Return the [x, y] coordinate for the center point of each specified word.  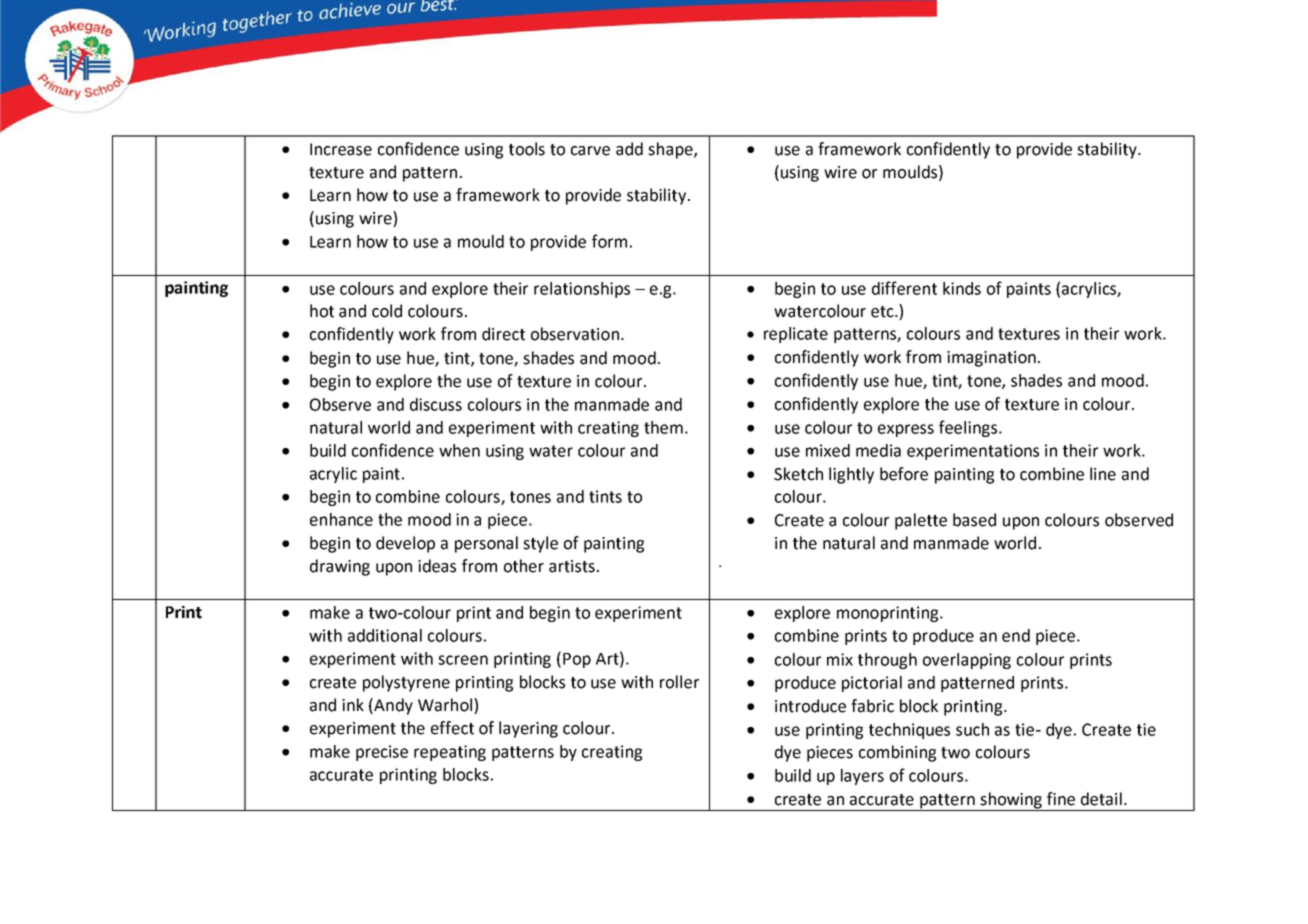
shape [671, 150]
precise [382, 753]
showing [1011, 801]
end [1016, 635]
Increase [341, 149]
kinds [962, 288]
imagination [991, 359]
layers [862, 777]
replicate [796, 335]
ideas [437, 566]
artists [572, 566]
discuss [436, 404]
